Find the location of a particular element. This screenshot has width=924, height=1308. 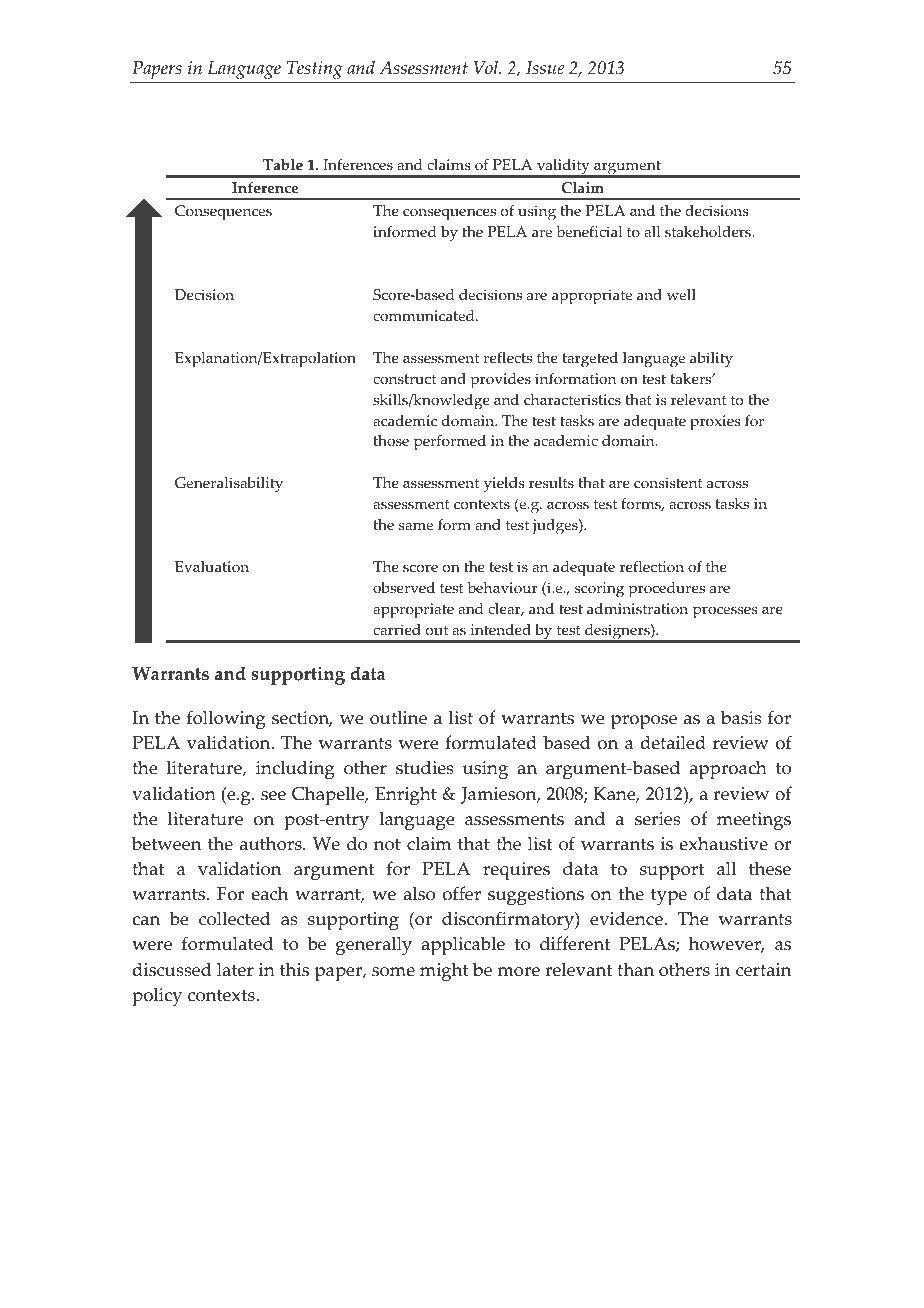

Vol is located at coordinates (487, 67).
